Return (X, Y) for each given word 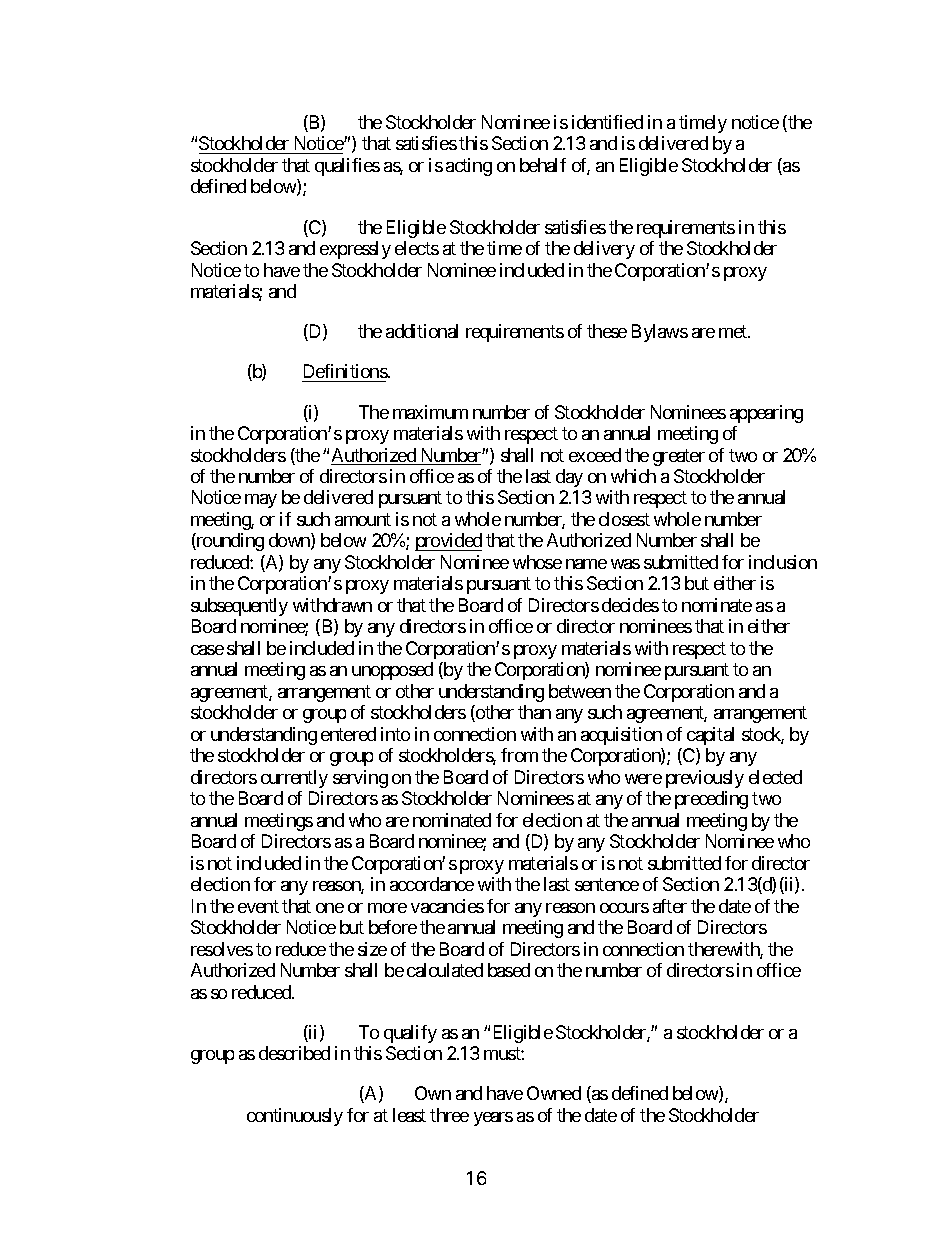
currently (294, 779)
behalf (543, 165)
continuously (295, 1117)
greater (679, 457)
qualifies (347, 167)
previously (705, 779)
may (261, 501)
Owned (554, 1093)
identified (607, 122)
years (493, 1119)
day (569, 478)
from (519, 755)
